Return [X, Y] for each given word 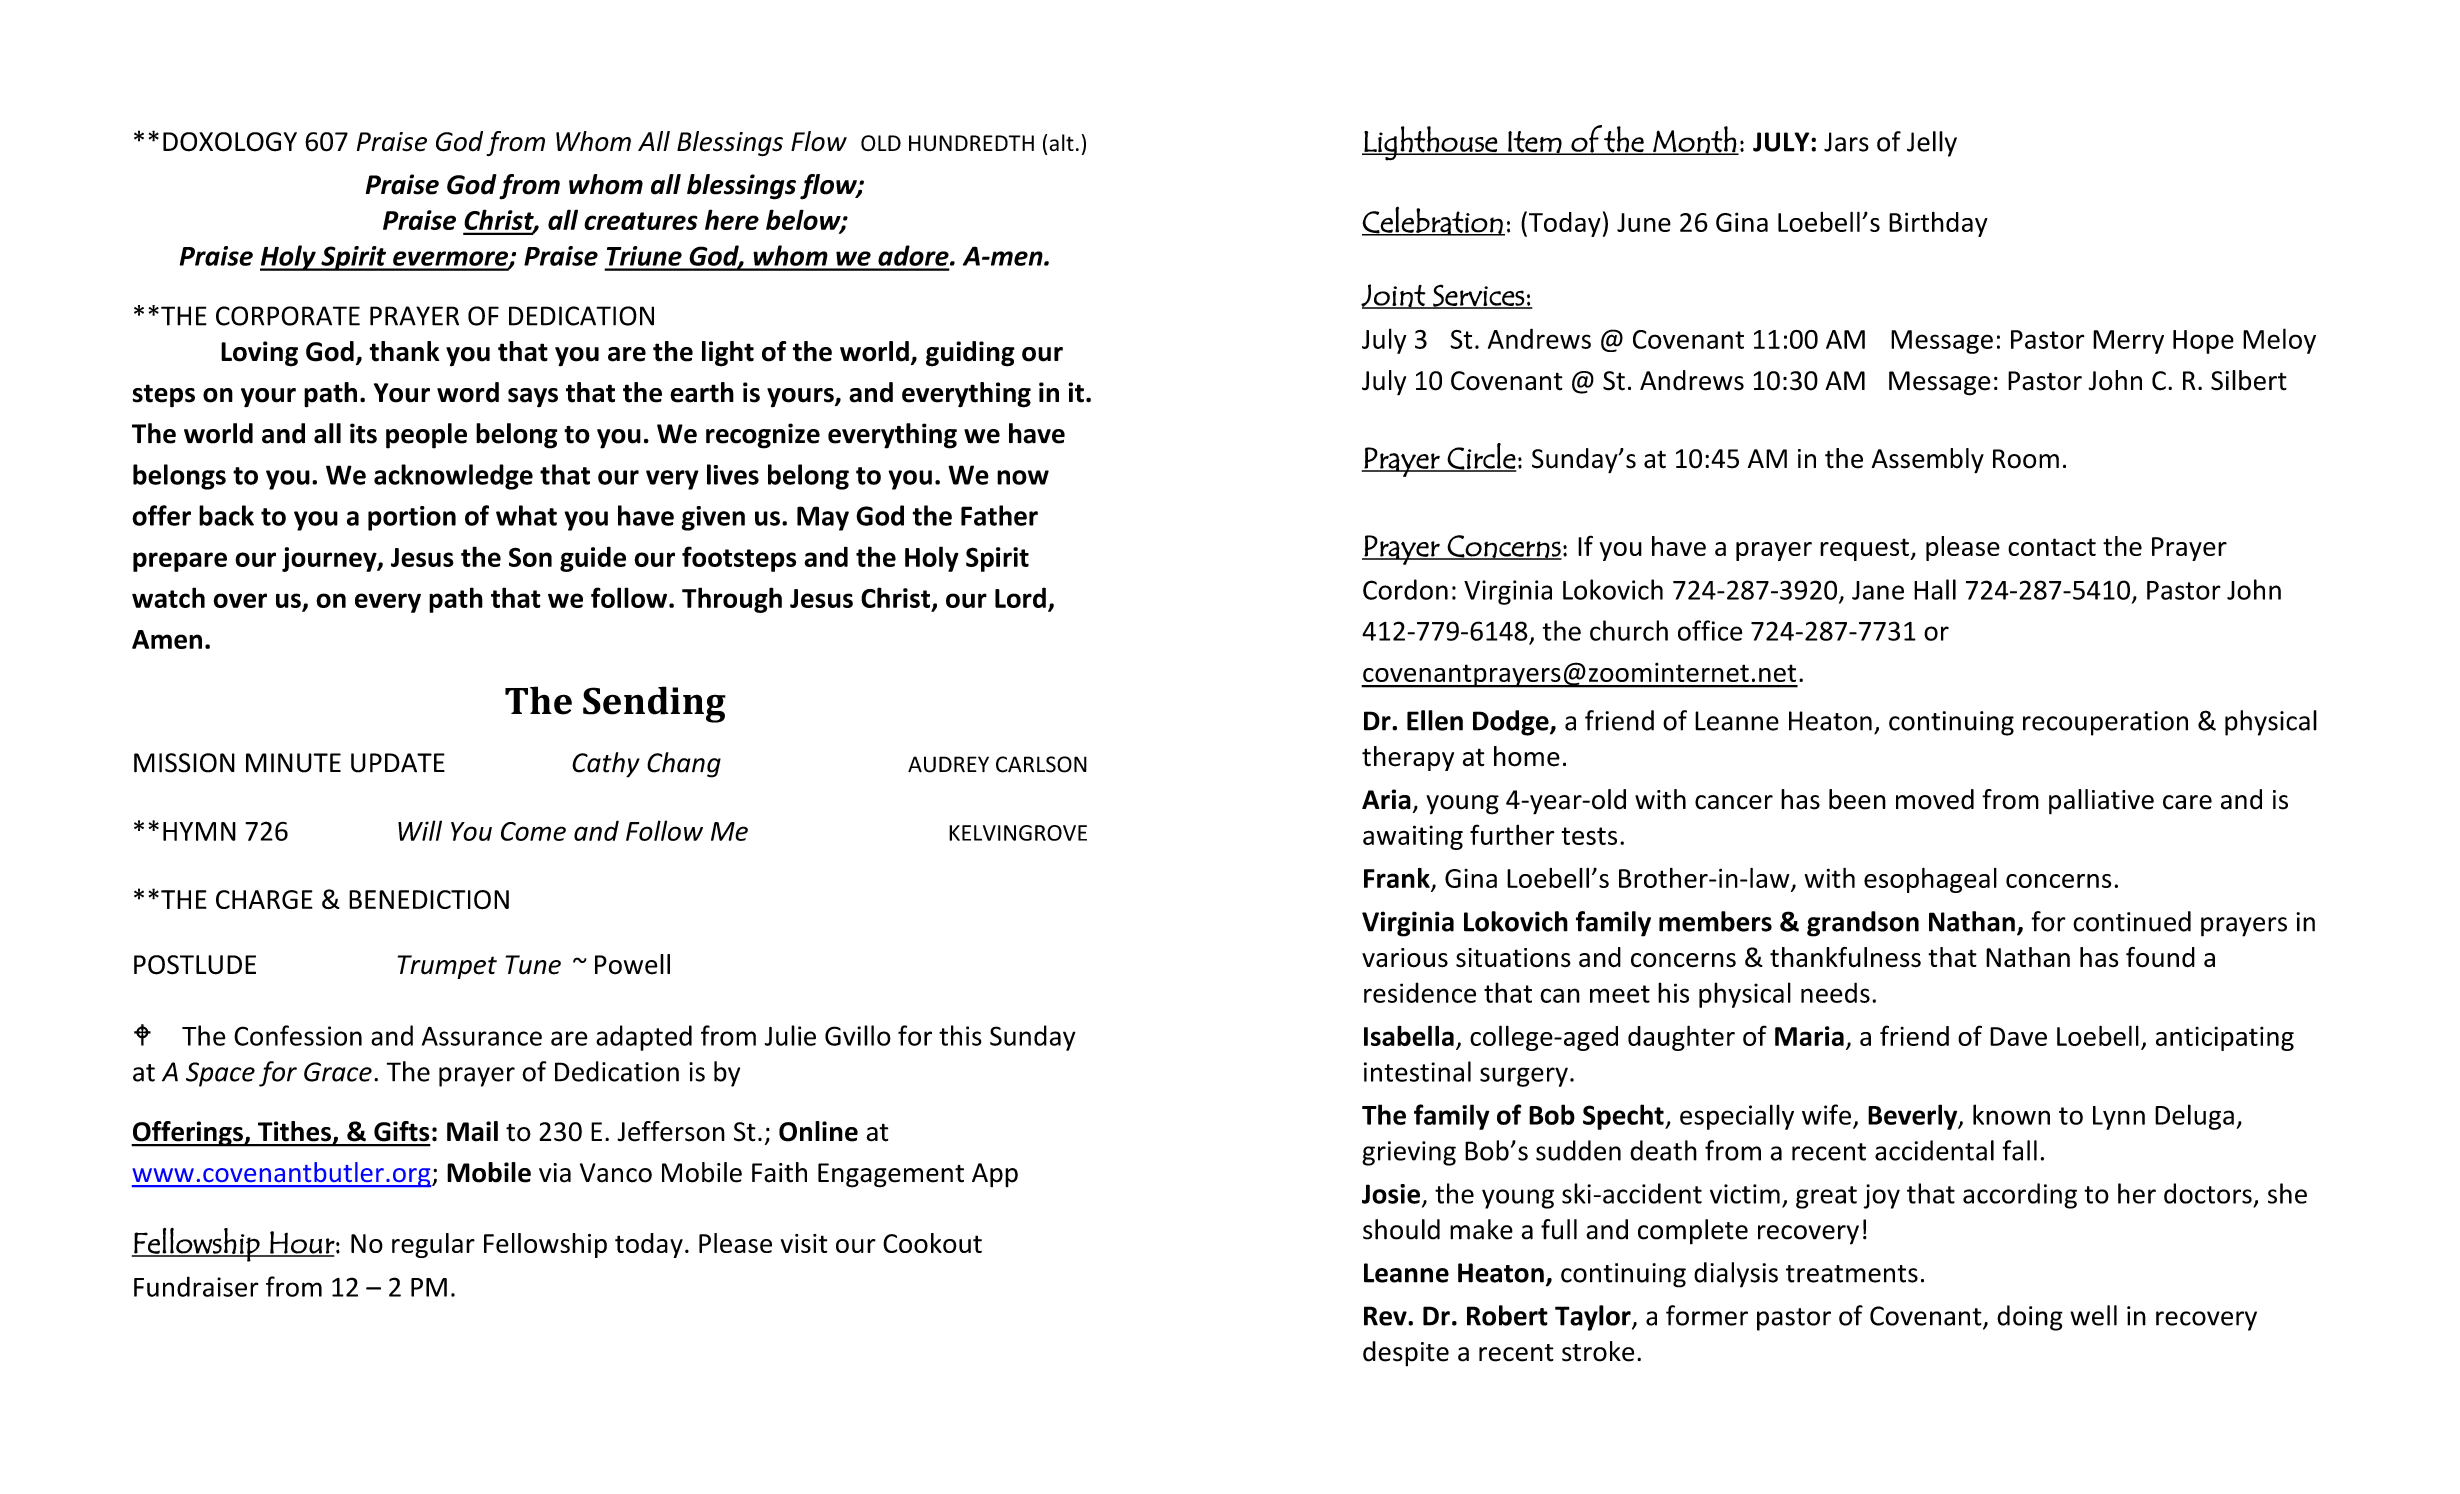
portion [412, 518]
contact [2052, 547]
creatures [641, 221]
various [1405, 958]
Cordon [1405, 589]
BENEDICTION [429, 900]
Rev [1386, 1316]
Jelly [1932, 144]
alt [1062, 143]
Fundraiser [196, 1286]
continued [2132, 921]
